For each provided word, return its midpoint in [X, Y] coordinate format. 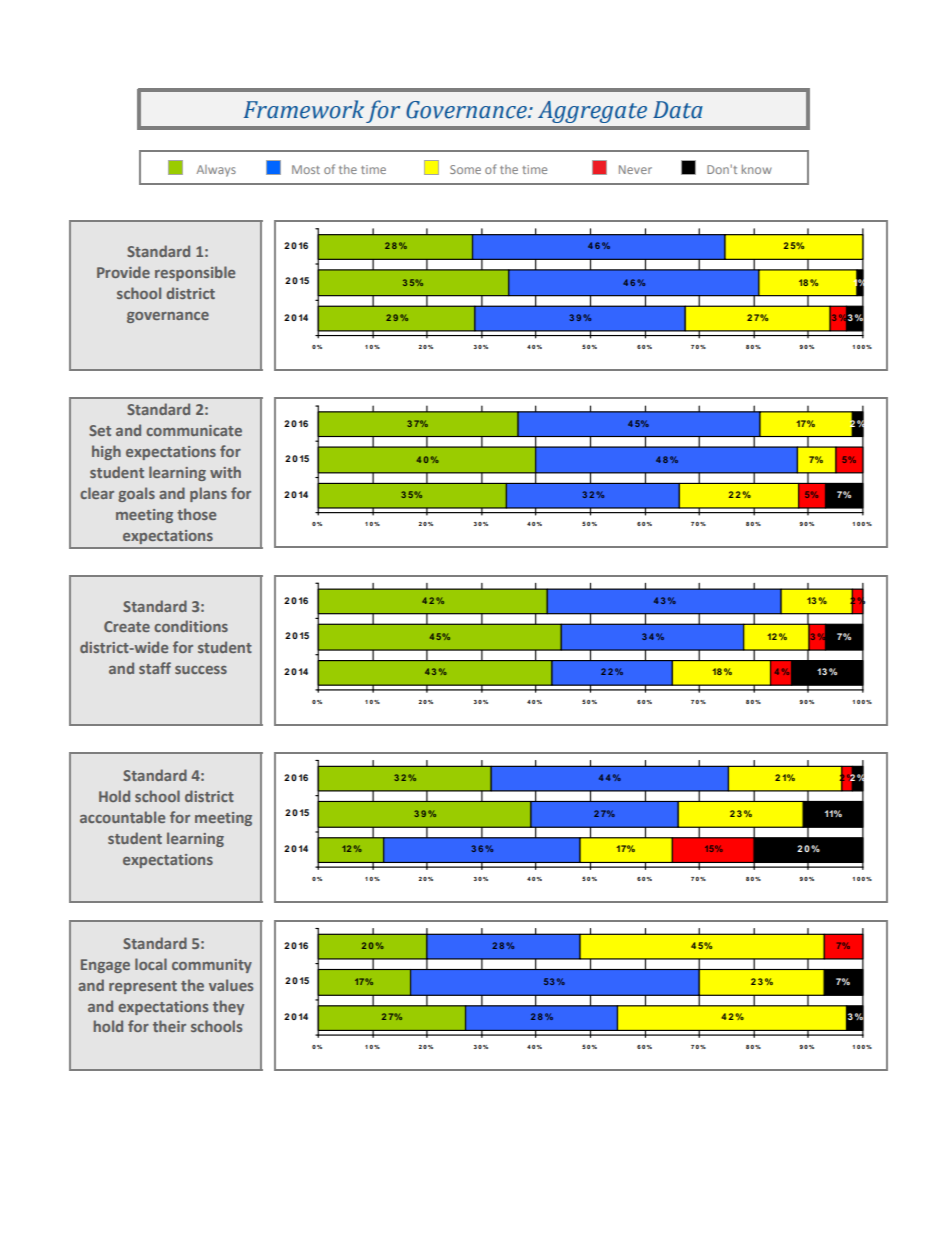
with [225, 472]
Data [678, 110]
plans [208, 494]
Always [216, 171]
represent [143, 987]
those [196, 514]
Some [465, 169]
